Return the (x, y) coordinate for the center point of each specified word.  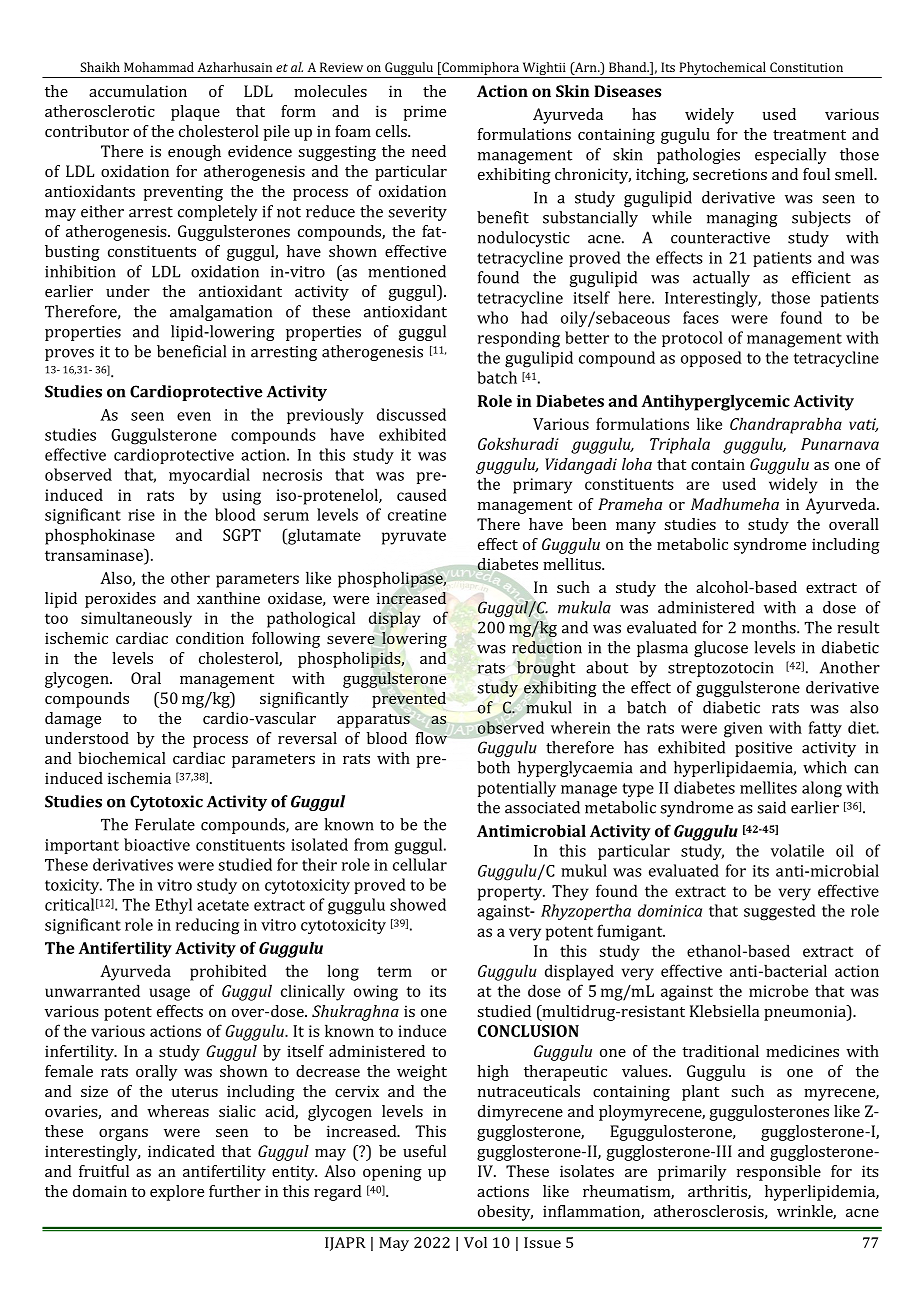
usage (170, 994)
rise (141, 515)
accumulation (138, 91)
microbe (778, 990)
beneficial (191, 351)
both (493, 767)
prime (424, 113)
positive (763, 749)
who (492, 317)
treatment (809, 135)
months (770, 627)
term (394, 971)
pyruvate (414, 537)
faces (701, 317)
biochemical (122, 758)
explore (177, 1193)
